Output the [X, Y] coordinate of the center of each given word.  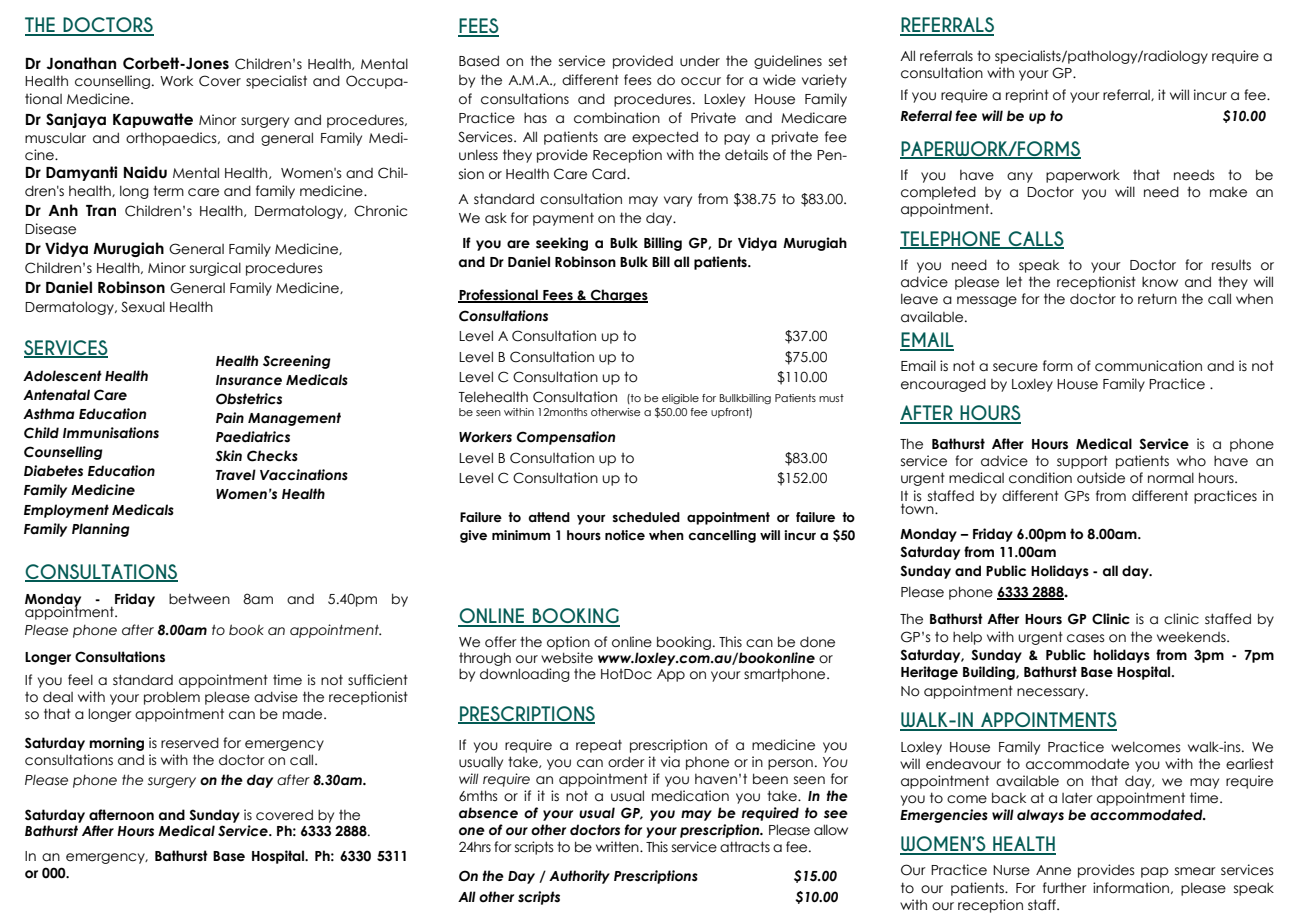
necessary [1052, 693]
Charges [618, 296]
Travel [236, 475]
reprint [1027, 96]
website [567, 658]
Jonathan [81, 63]
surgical [215, 269]
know [1160, 282]
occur [701, 81]
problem [172, 698]
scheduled [646, 517]
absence [488, 813]
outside [1101, 478]
